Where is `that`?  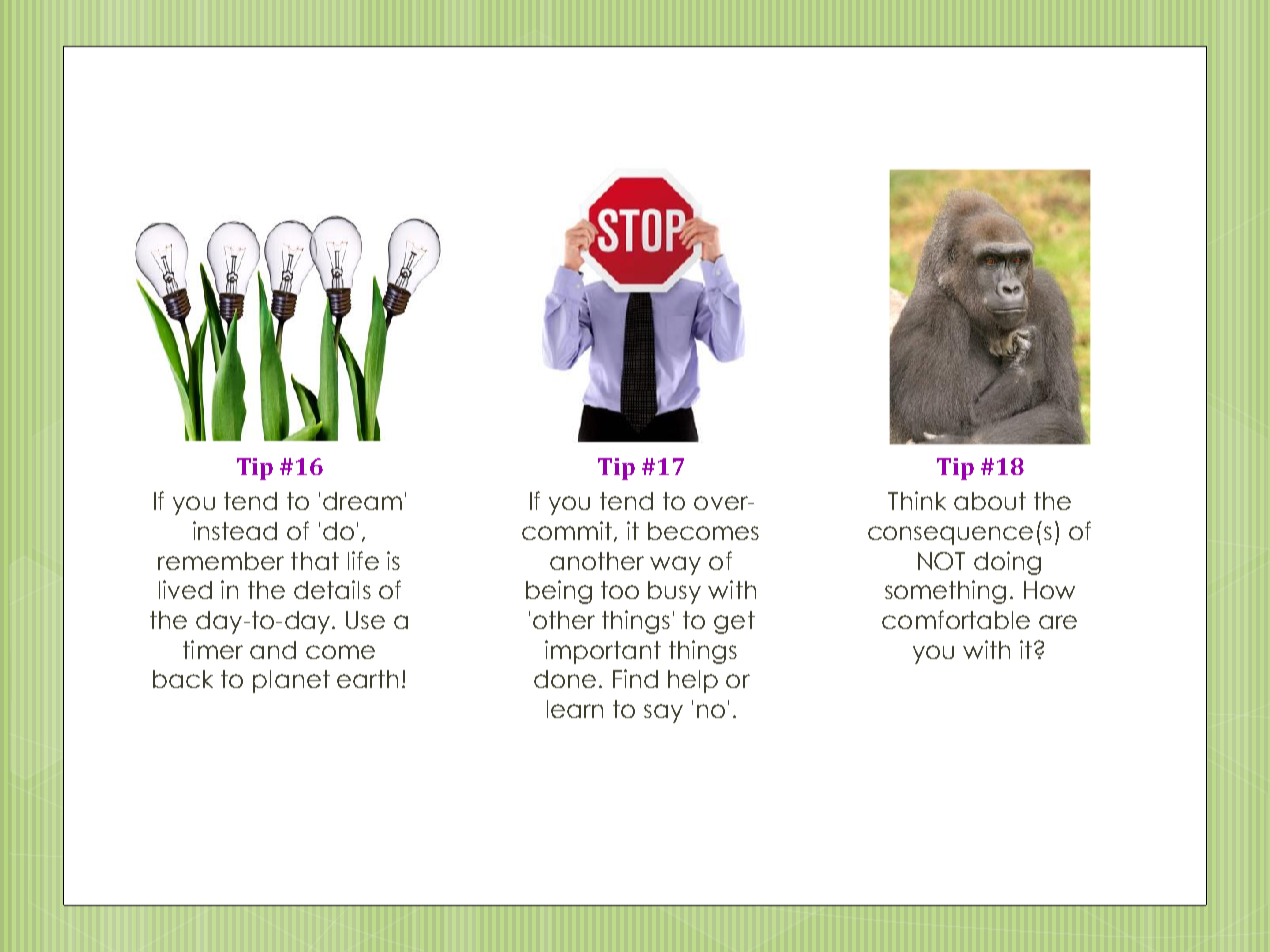 that is located at coordinates (315, 561).
